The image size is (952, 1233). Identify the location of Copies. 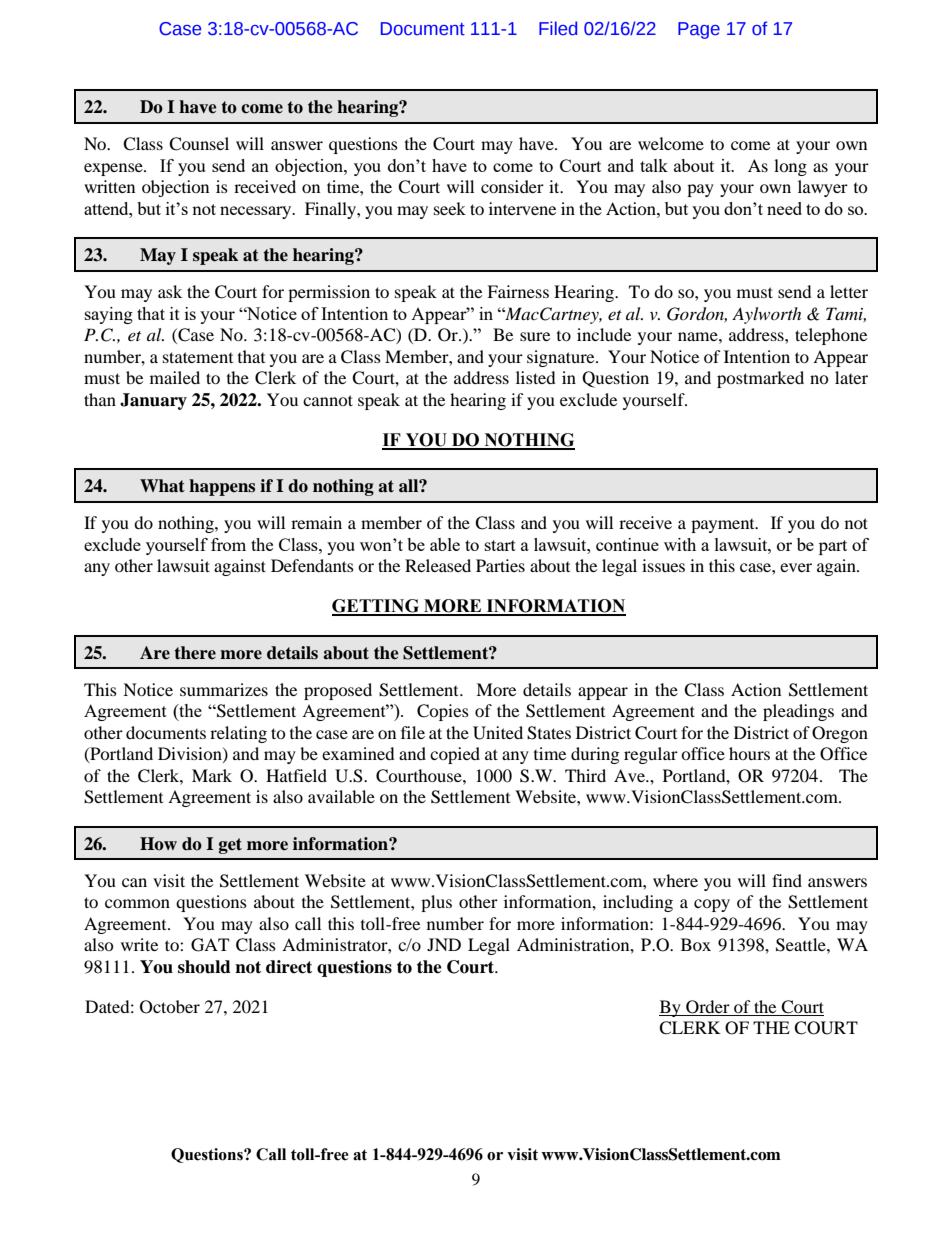
(443, 712).
